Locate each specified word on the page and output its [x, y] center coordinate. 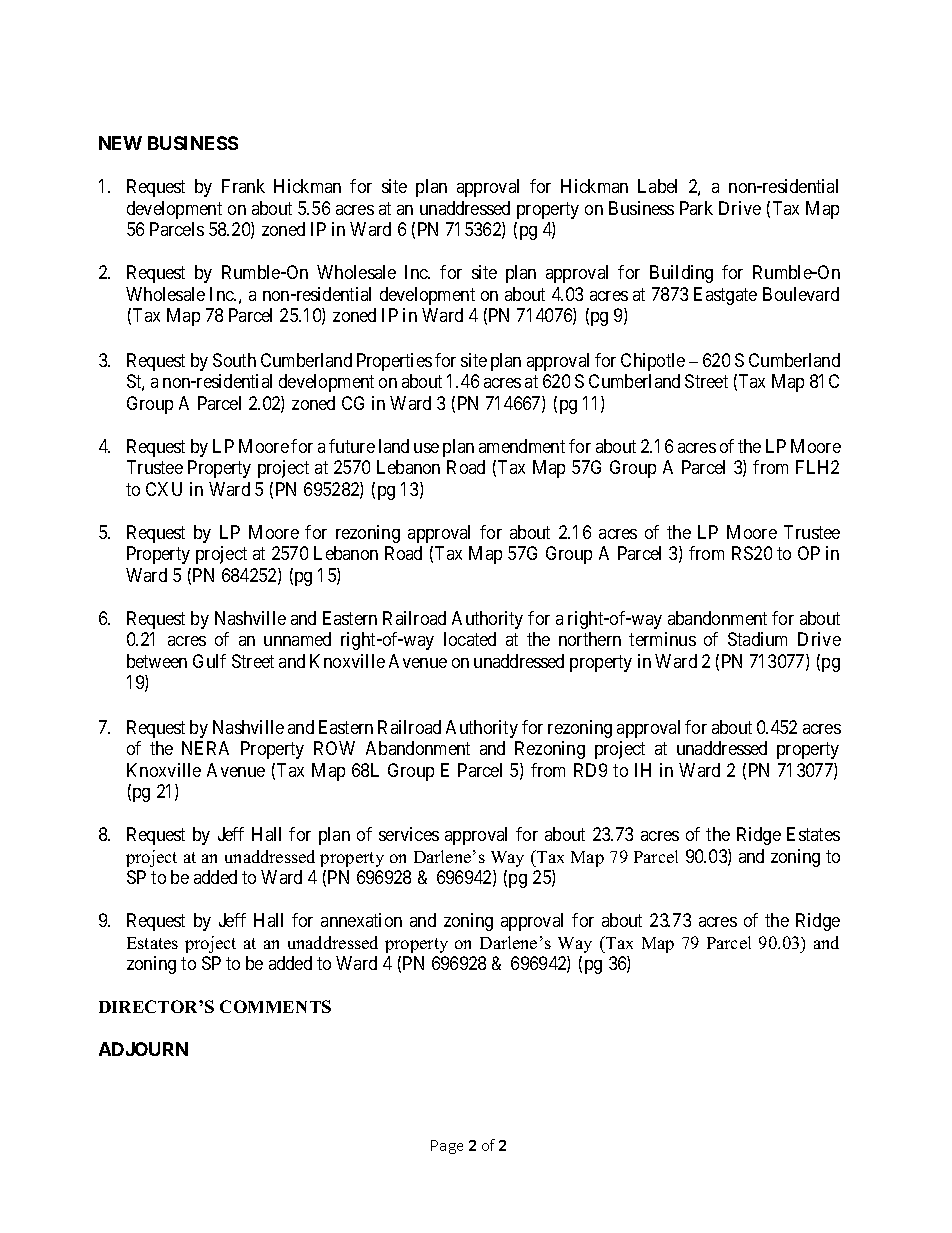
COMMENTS [275, 1006]
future [352, 446]
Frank [243, 186]
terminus [662, 639]
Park [696, 208]
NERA [205, 748]
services [409, 834]
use [426, 448]
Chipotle [653, 362]
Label [657, 186]
